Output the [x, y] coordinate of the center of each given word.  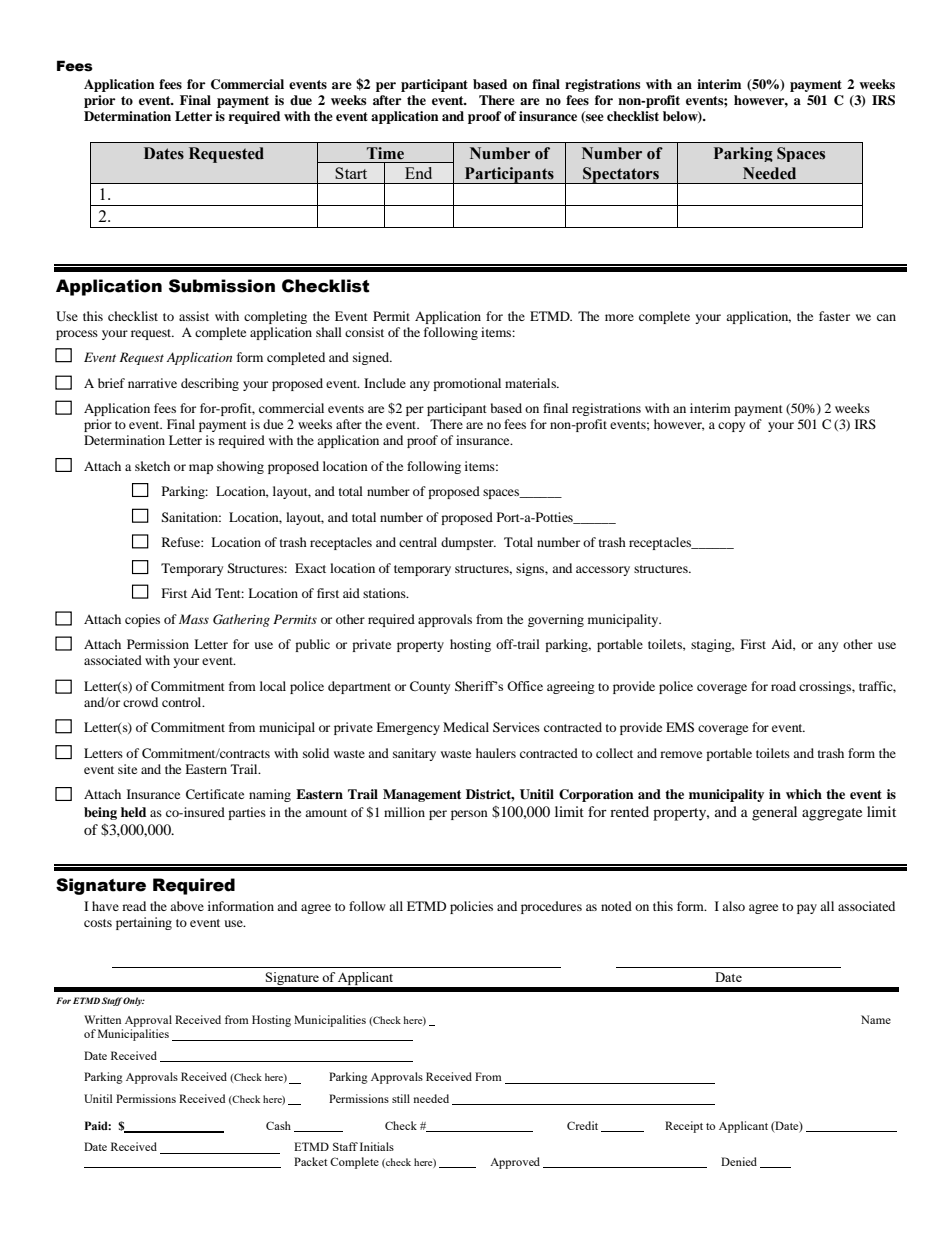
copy [731, 427]
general [774, 813]
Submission [222, 286]
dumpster [468, 543]
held [133, 812]
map [201, 469]
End [418, 173]
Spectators [621, 175]
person [469, 815]
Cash [278, 1125]
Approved [515, 1163]
